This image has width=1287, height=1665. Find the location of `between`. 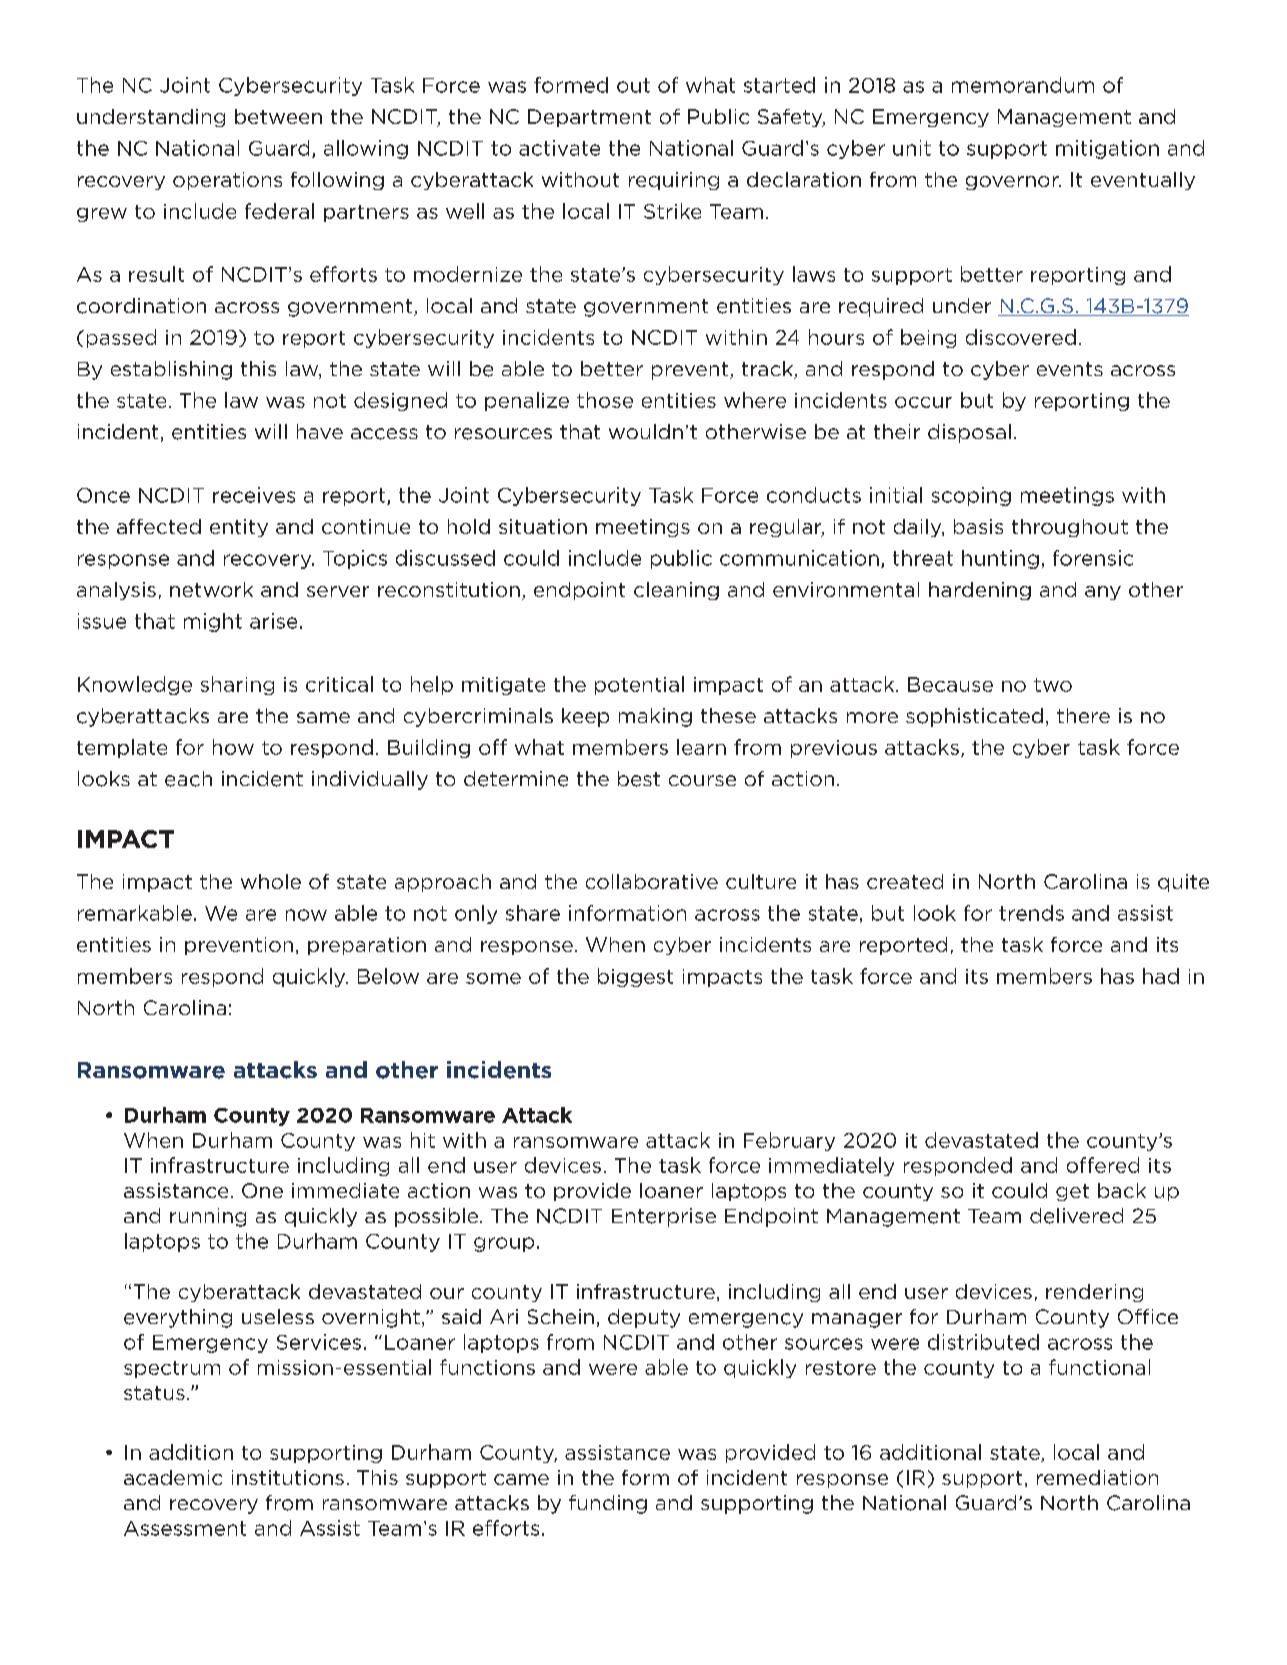

between is located at coordinates (278, 116).
